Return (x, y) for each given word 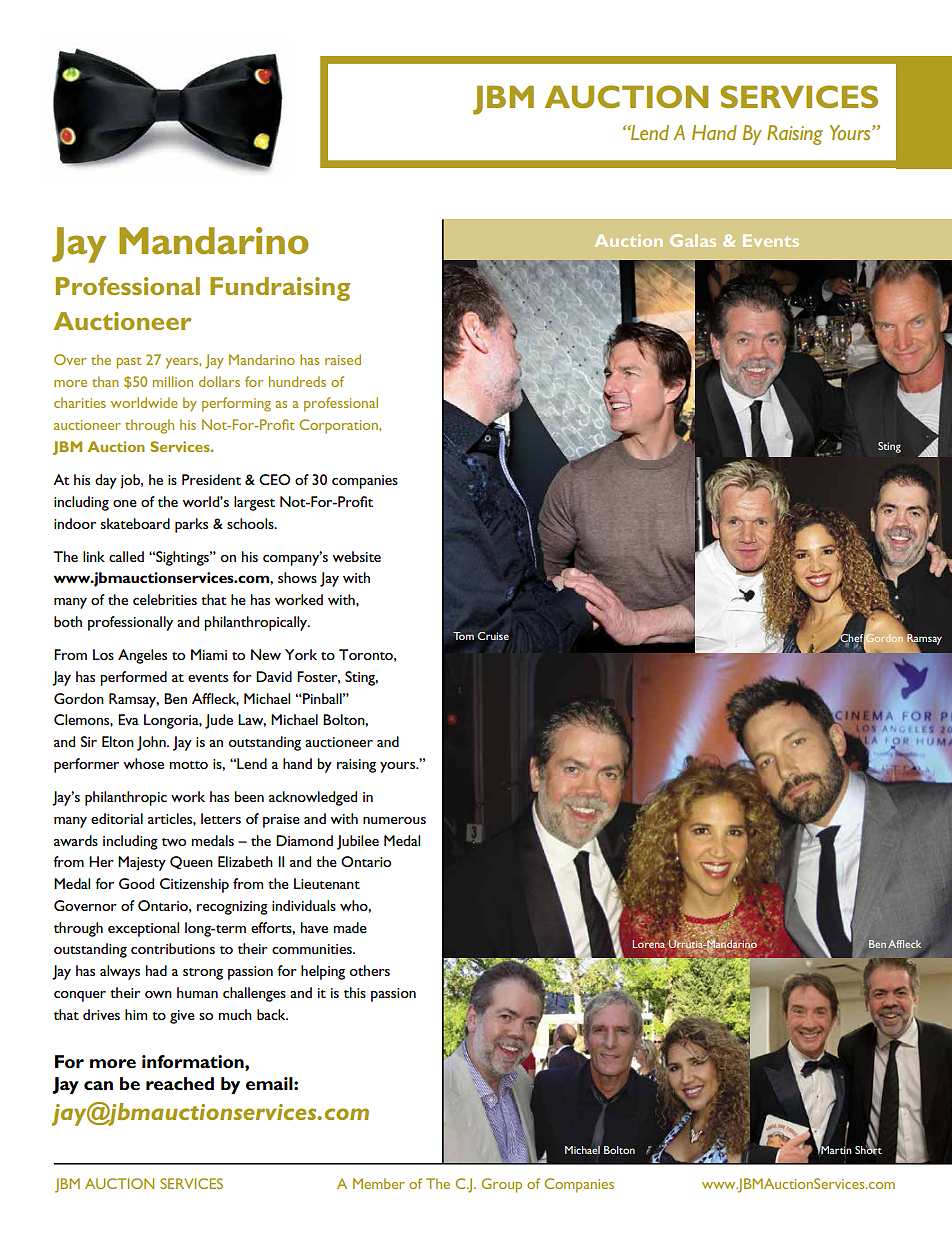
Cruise (493, 636)
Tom (463, 636)
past (129, 363)
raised (343, 359)
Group (501, 1185)
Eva (128, 719)
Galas (693, 240)
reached (180, 1083)
